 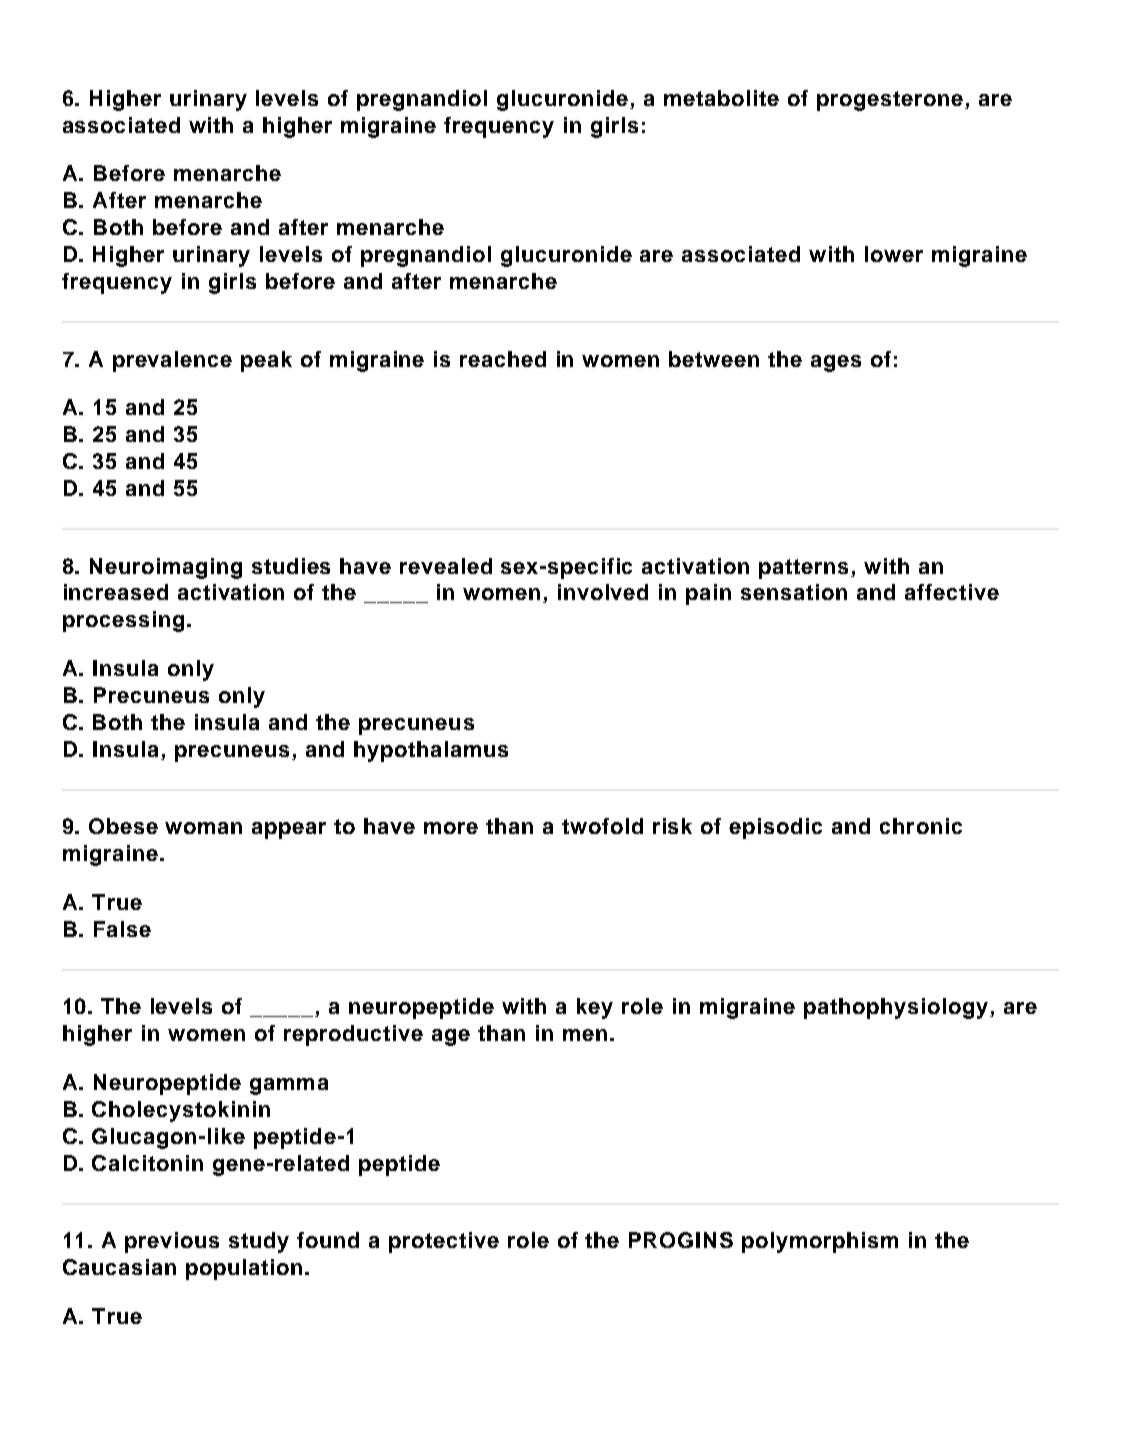 What do you see at coordinates (431, 751) in the image?
I see `hypothalamus` at bounding box center [431, 751].
